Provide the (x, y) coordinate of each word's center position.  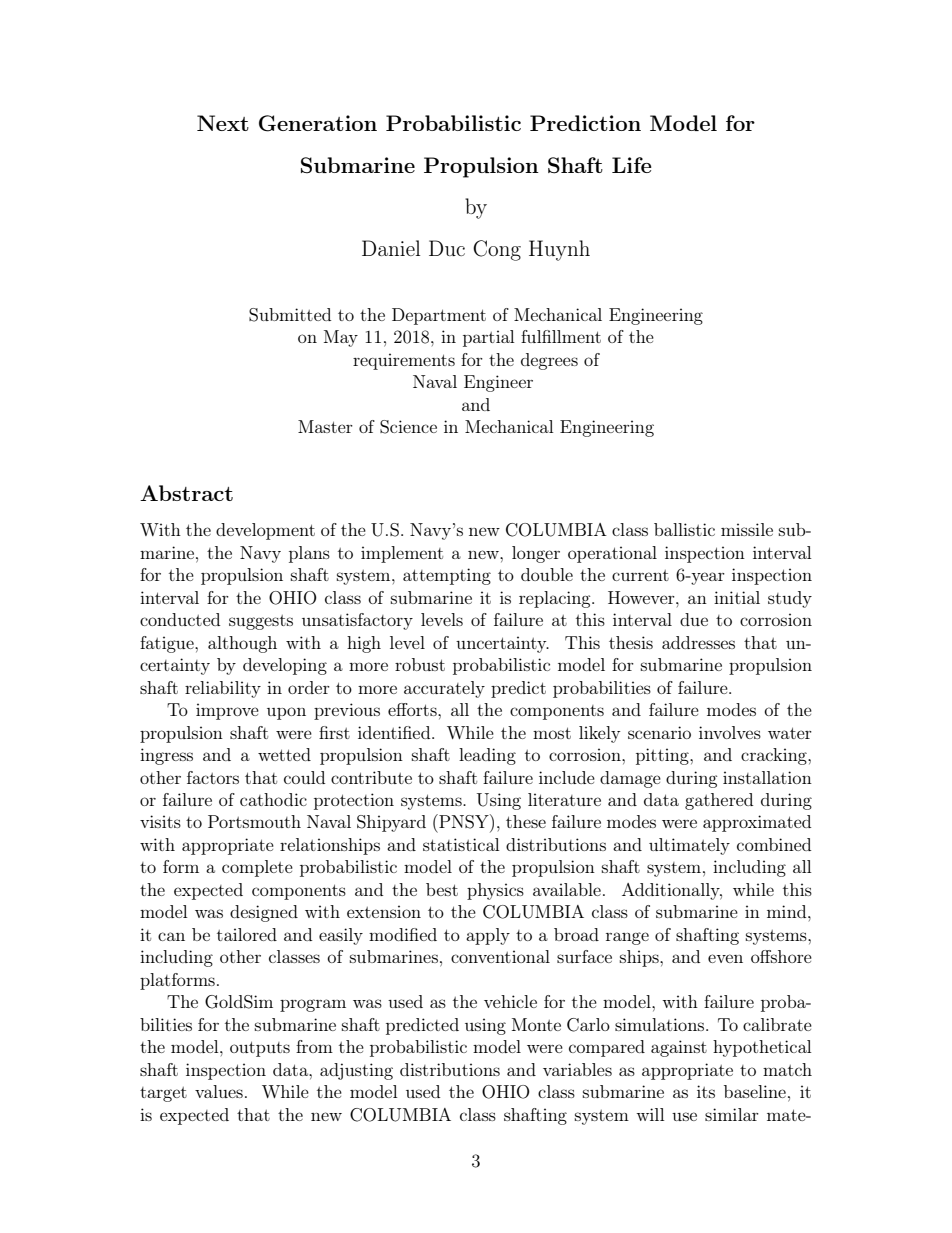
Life (632, 165)
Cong (497, 250)
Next (223, 123)
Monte (536, 1024)
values (219, 1091)
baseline (755, 1091)
